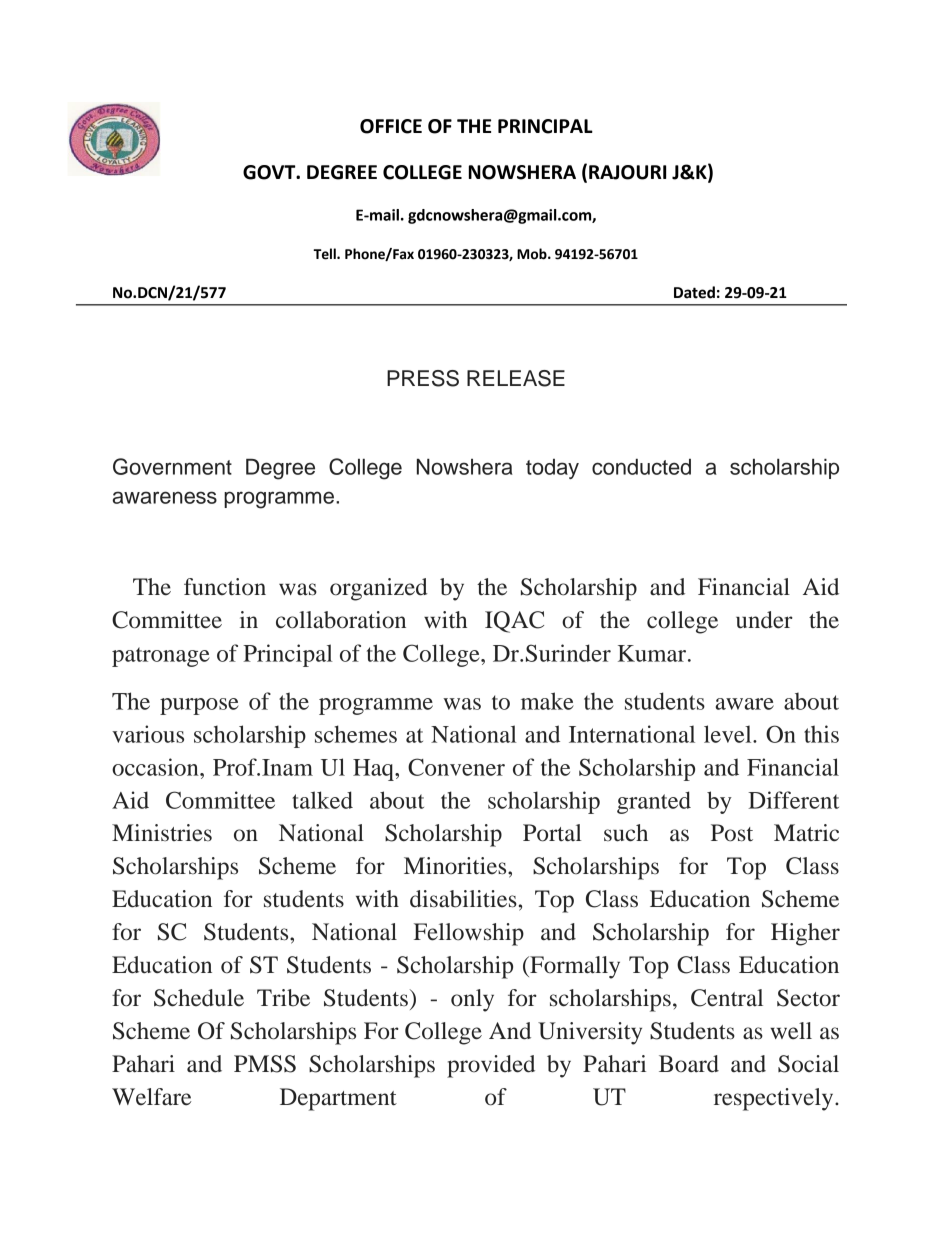 This screenshot has height=1233, width=952. I want to click on level, so click(729, 734).
